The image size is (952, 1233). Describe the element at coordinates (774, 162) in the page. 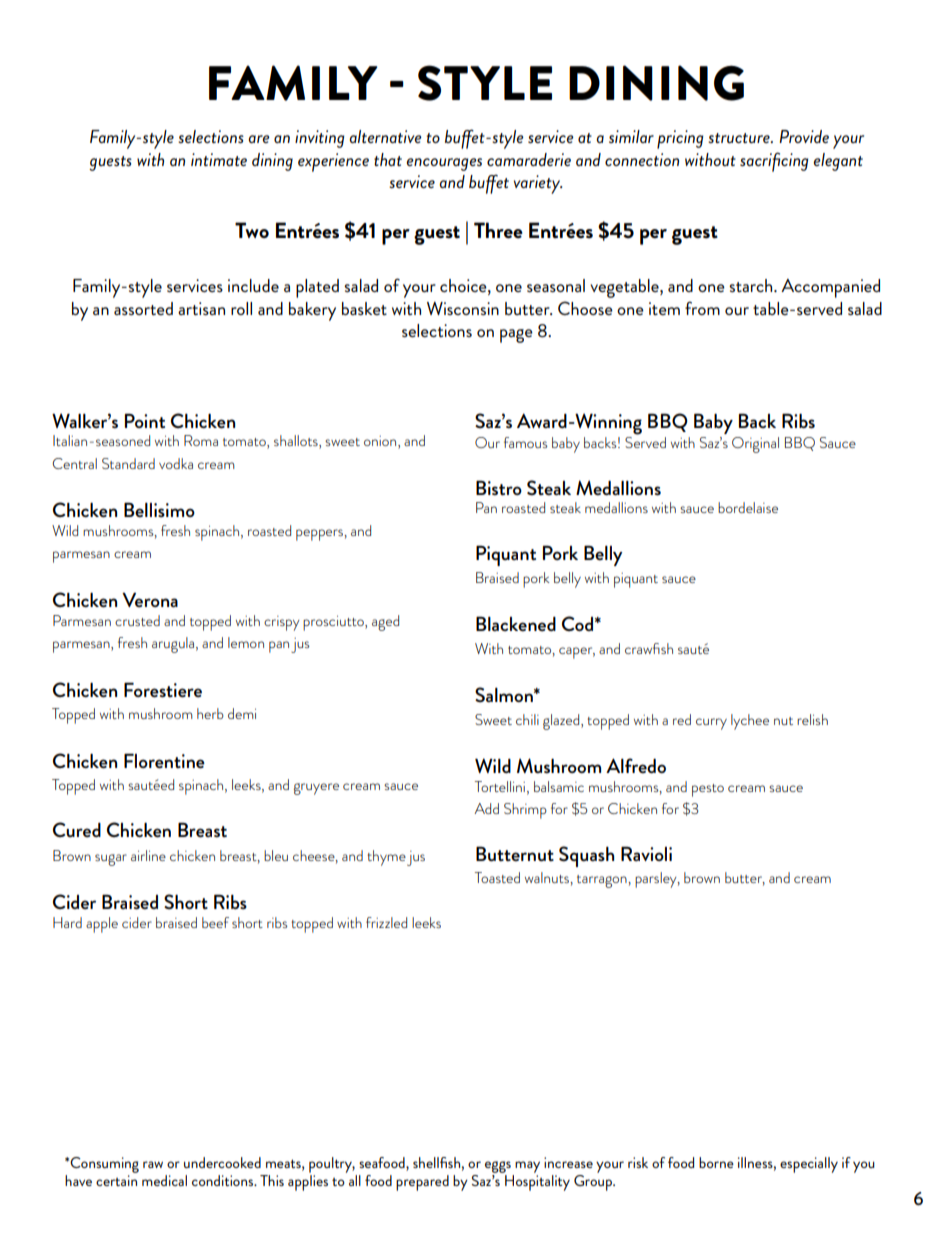

I see `sacrificing` at that location.
